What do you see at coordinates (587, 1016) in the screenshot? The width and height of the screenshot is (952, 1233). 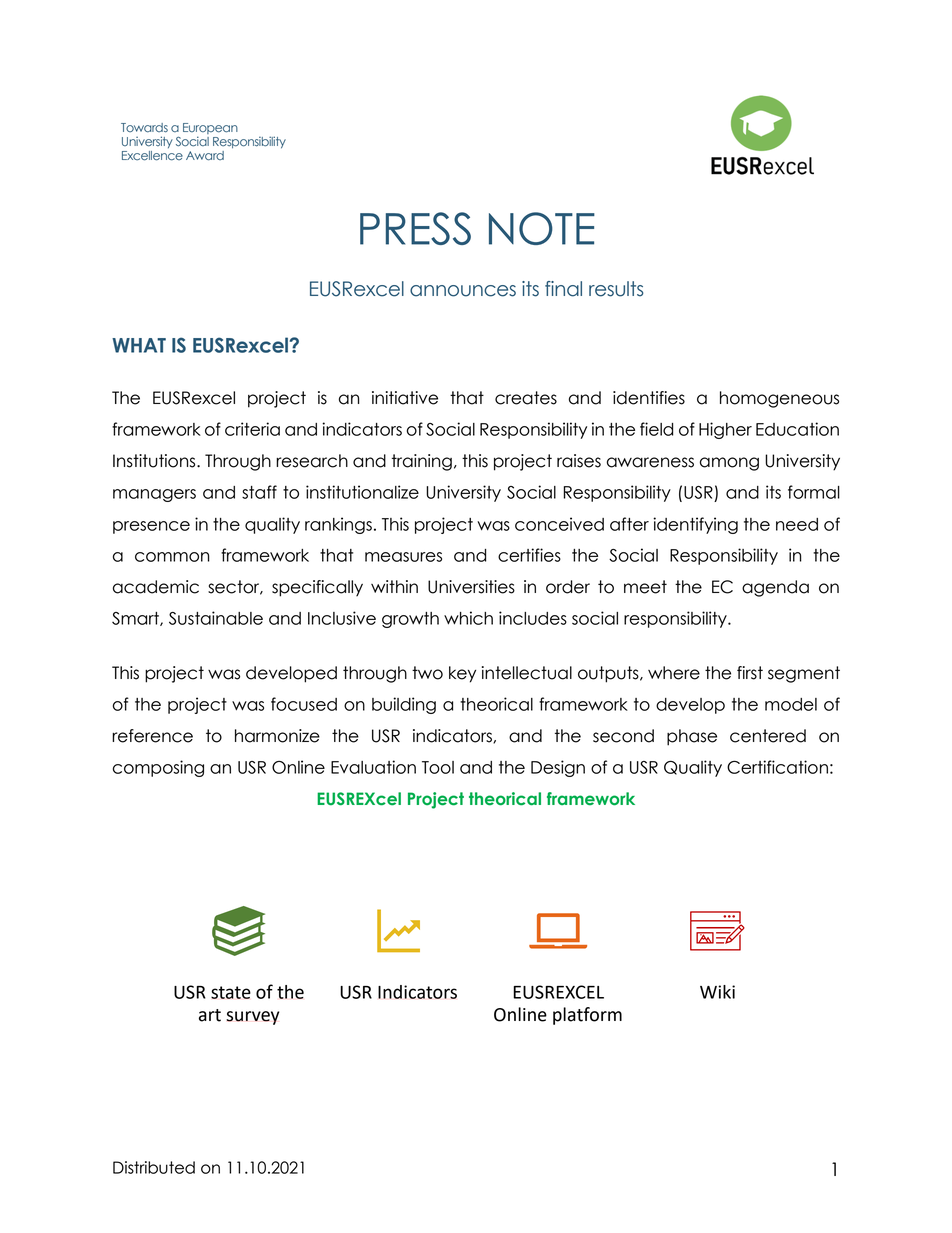 I see `platform` at bounding box center [587, 1016].
